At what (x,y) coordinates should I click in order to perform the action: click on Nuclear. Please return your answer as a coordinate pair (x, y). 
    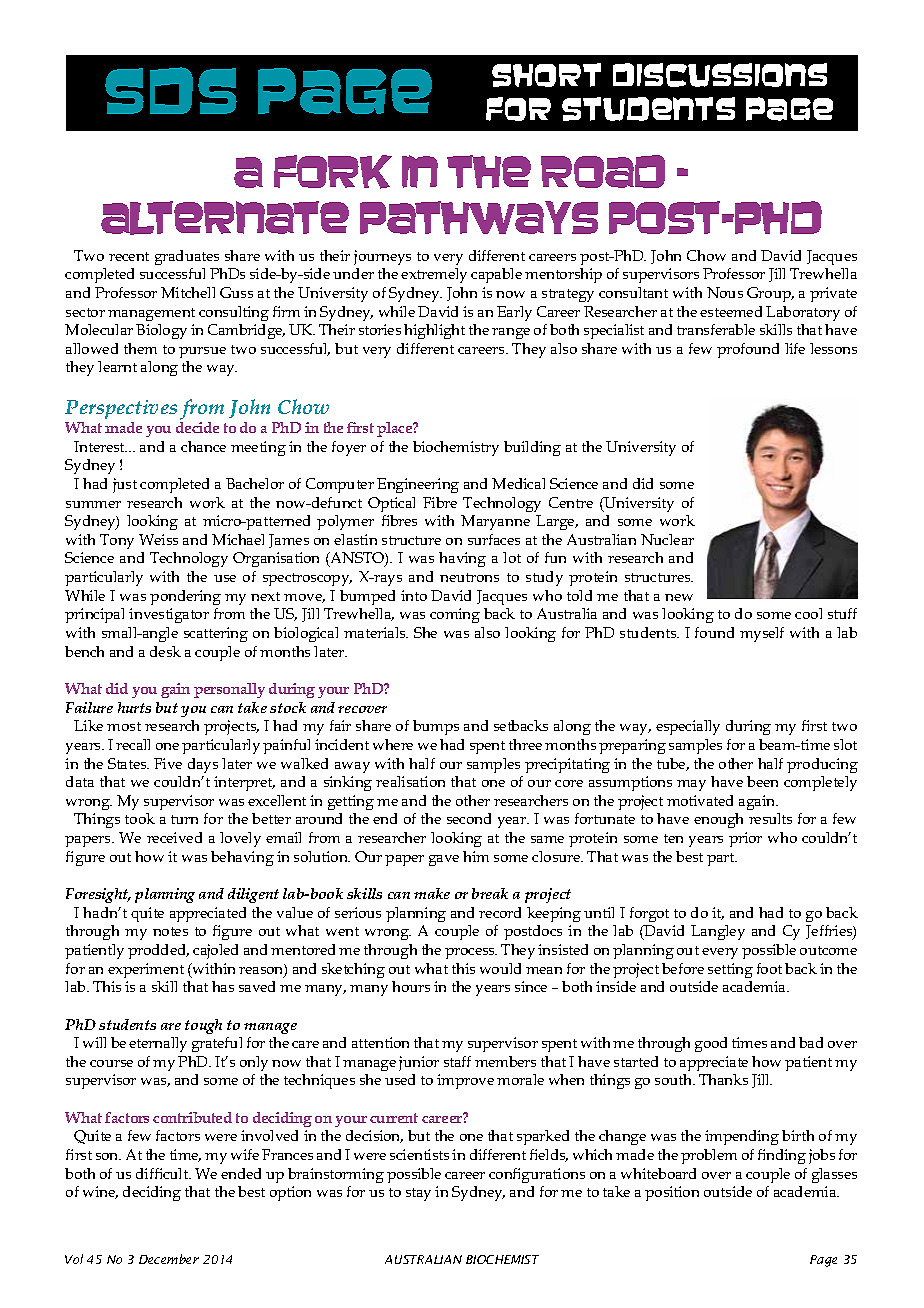
    Looking at the image, I should click on (667, 539).
